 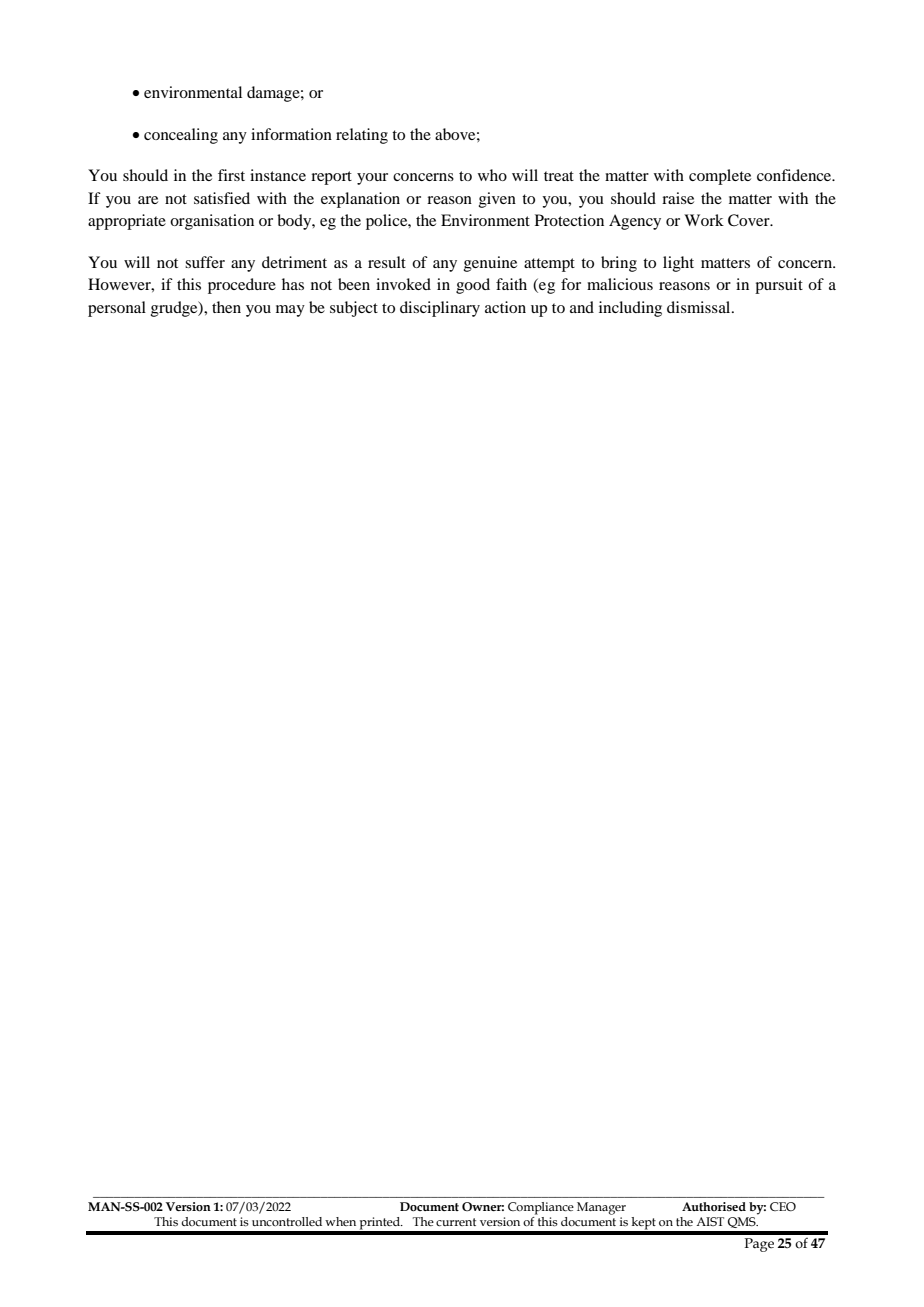 What do you see at coordinates (720, 177) in the screenshot?
I see `complete` at bounding box center [720, 177].
